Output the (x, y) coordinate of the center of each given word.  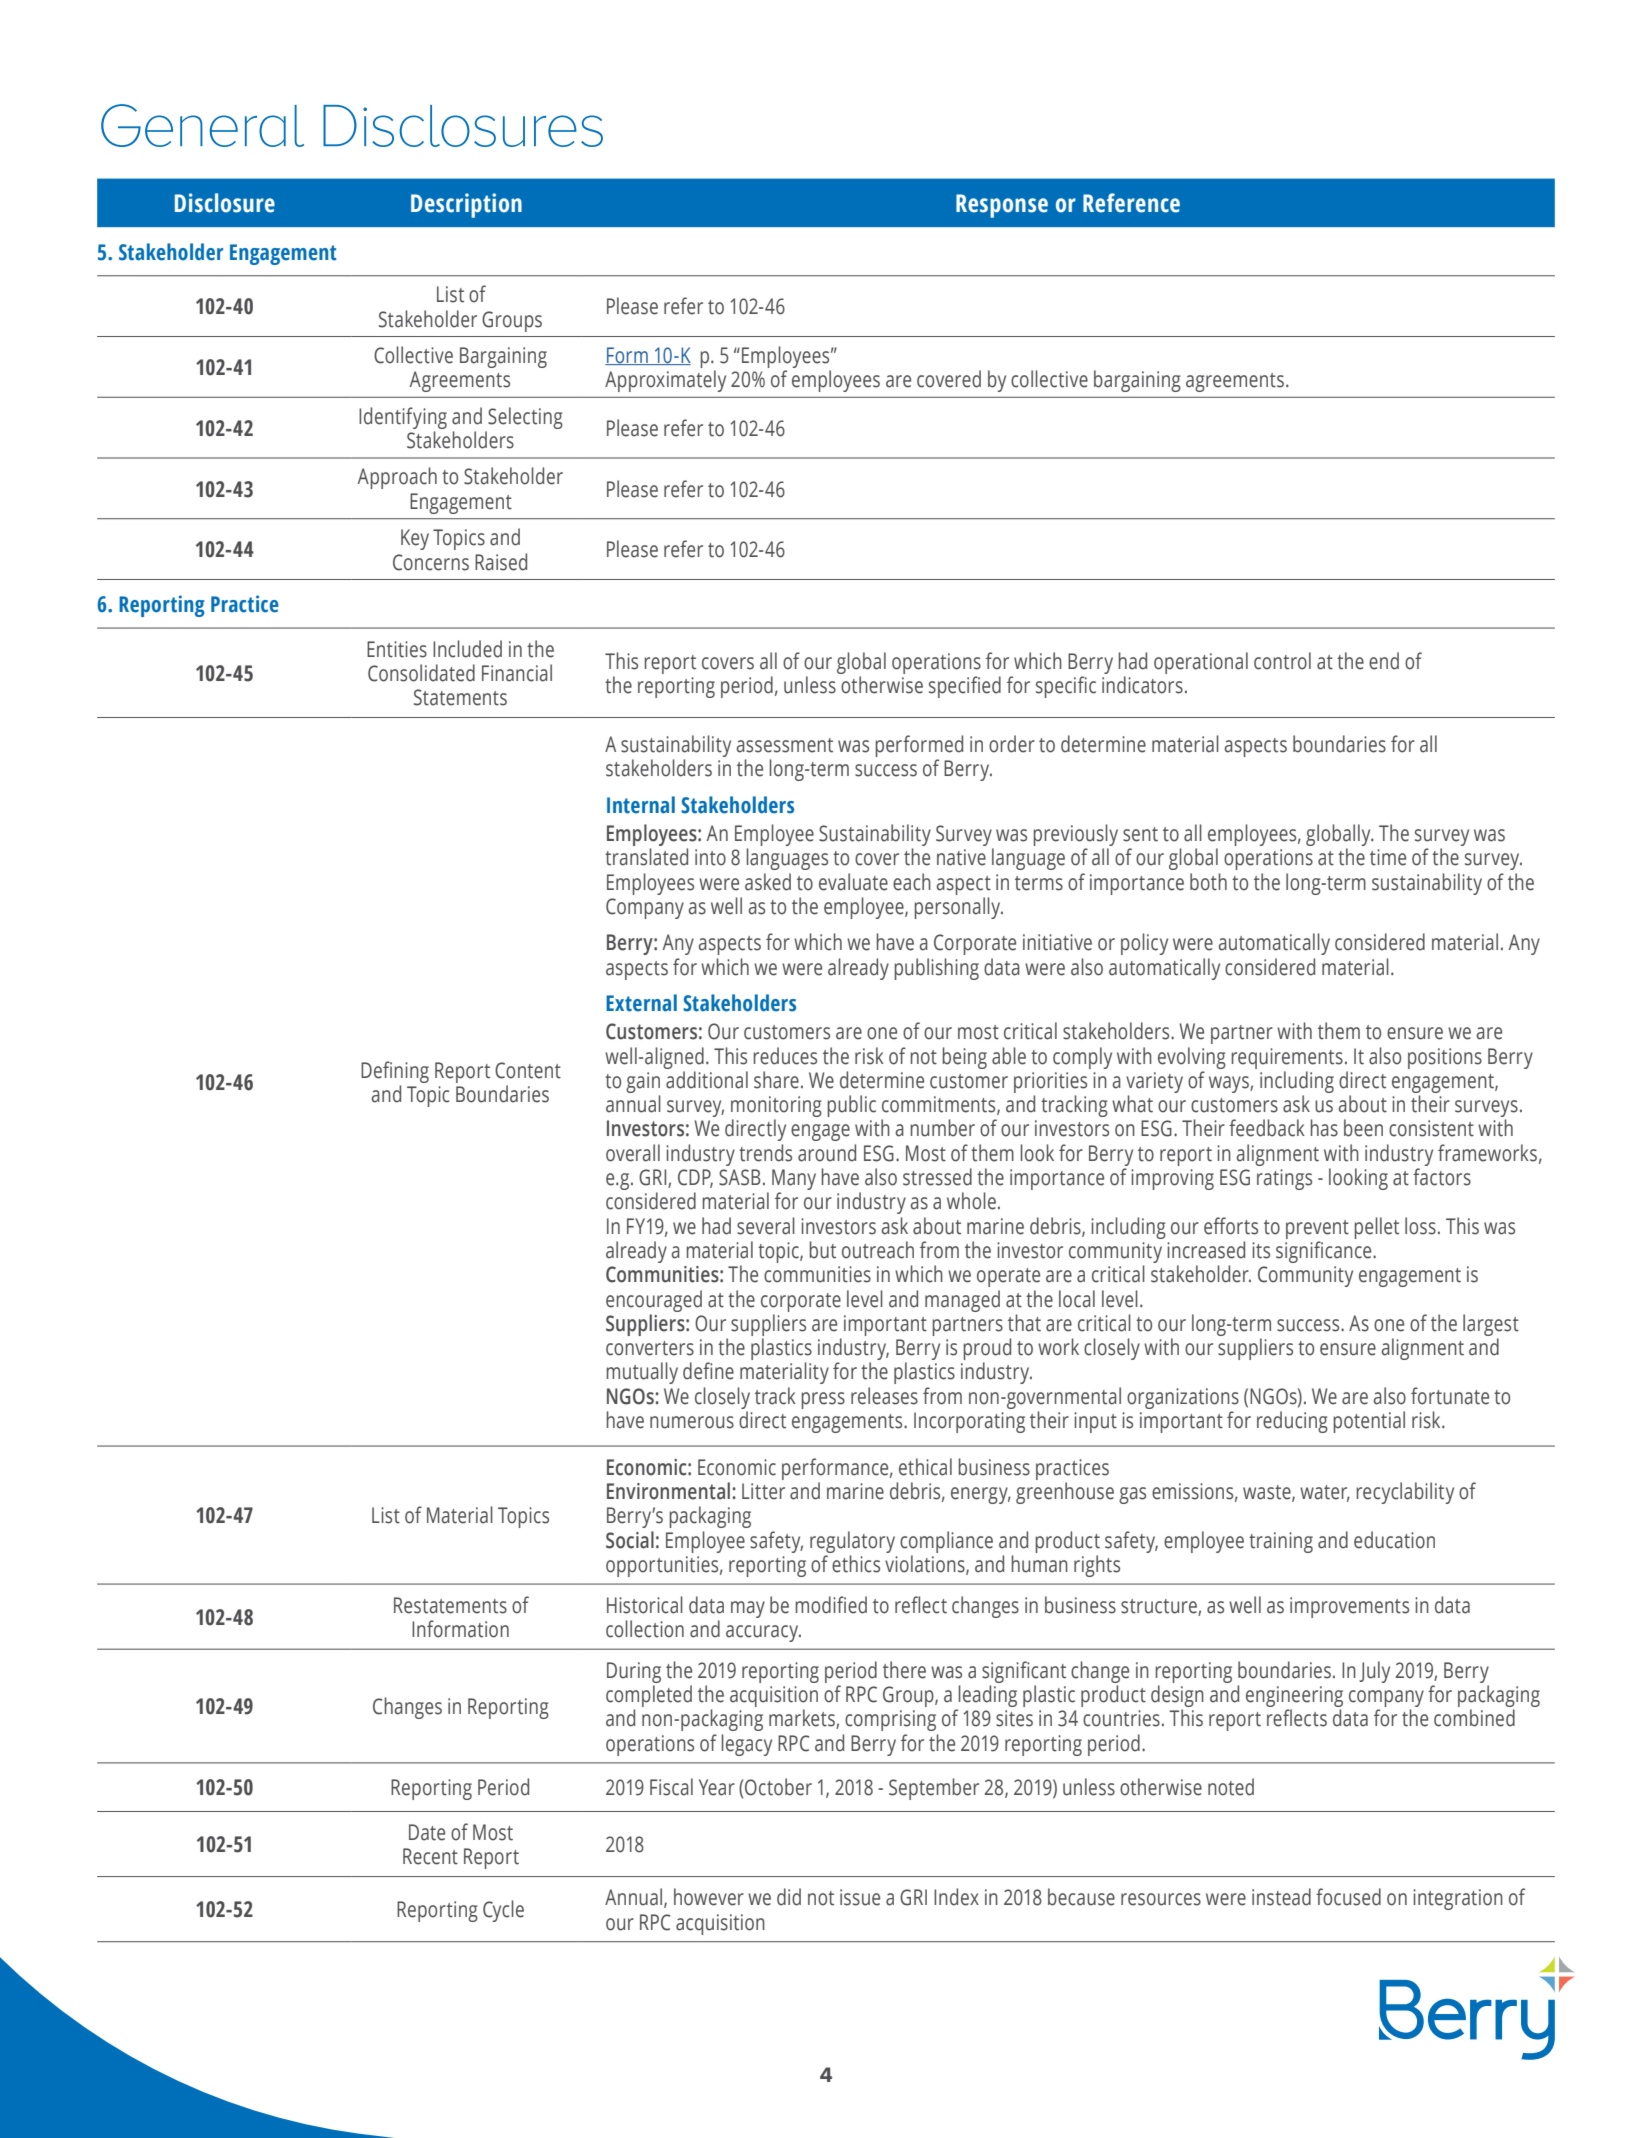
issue (860, 1897)
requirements (1287, 1058)
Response (1002, 206)
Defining (395, 1073)
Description (466, 205)
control (1282, 661)
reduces (785, 1056)
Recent (430, 1856)
